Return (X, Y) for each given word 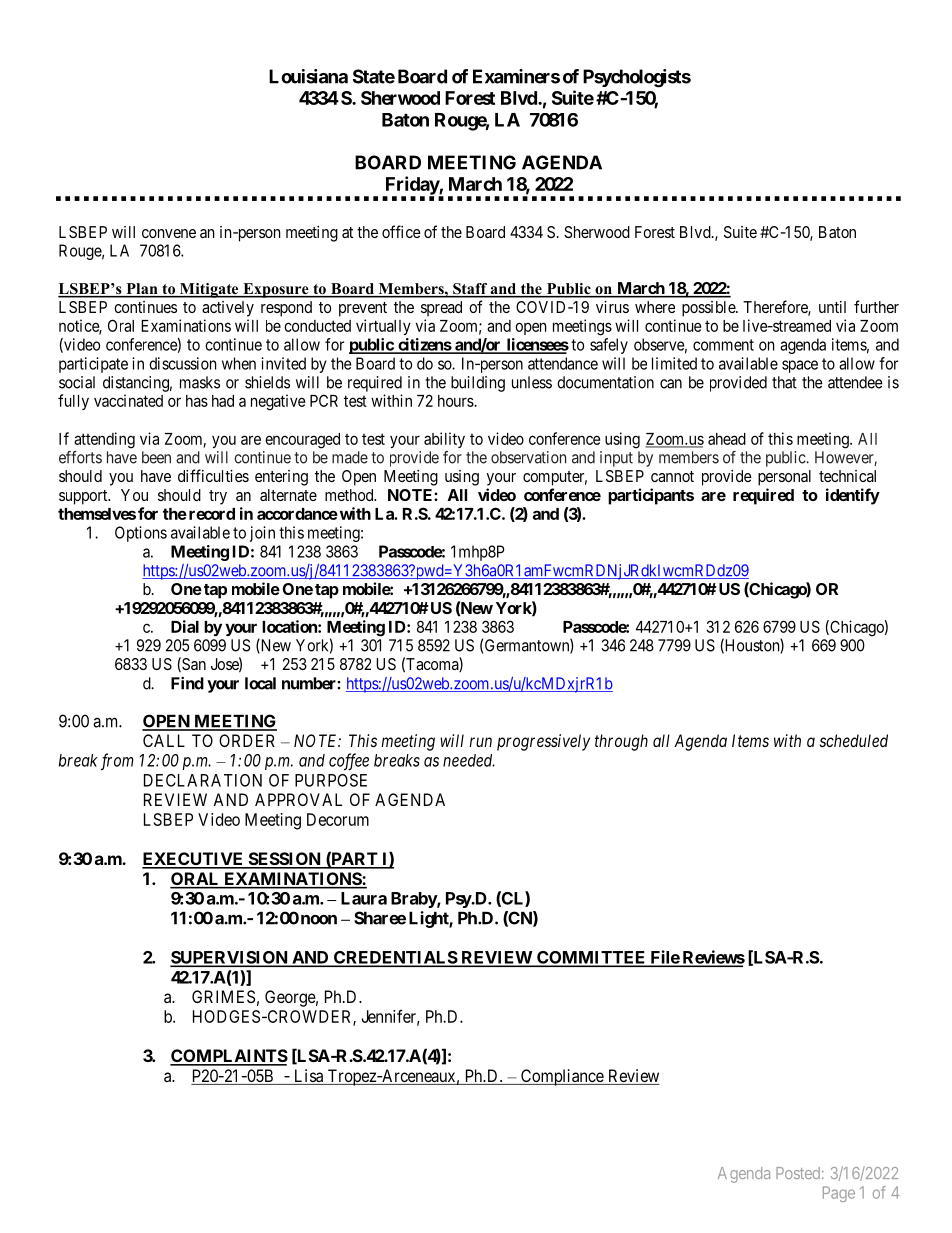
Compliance (562, 1077)
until (832, 307)
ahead (727, 439)
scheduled (854, 740)
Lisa (308, 1077)
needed (469, 760)
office (401, 231)
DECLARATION (203, 780)
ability (444, 440)
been (156, 457)
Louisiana (308, 76)
